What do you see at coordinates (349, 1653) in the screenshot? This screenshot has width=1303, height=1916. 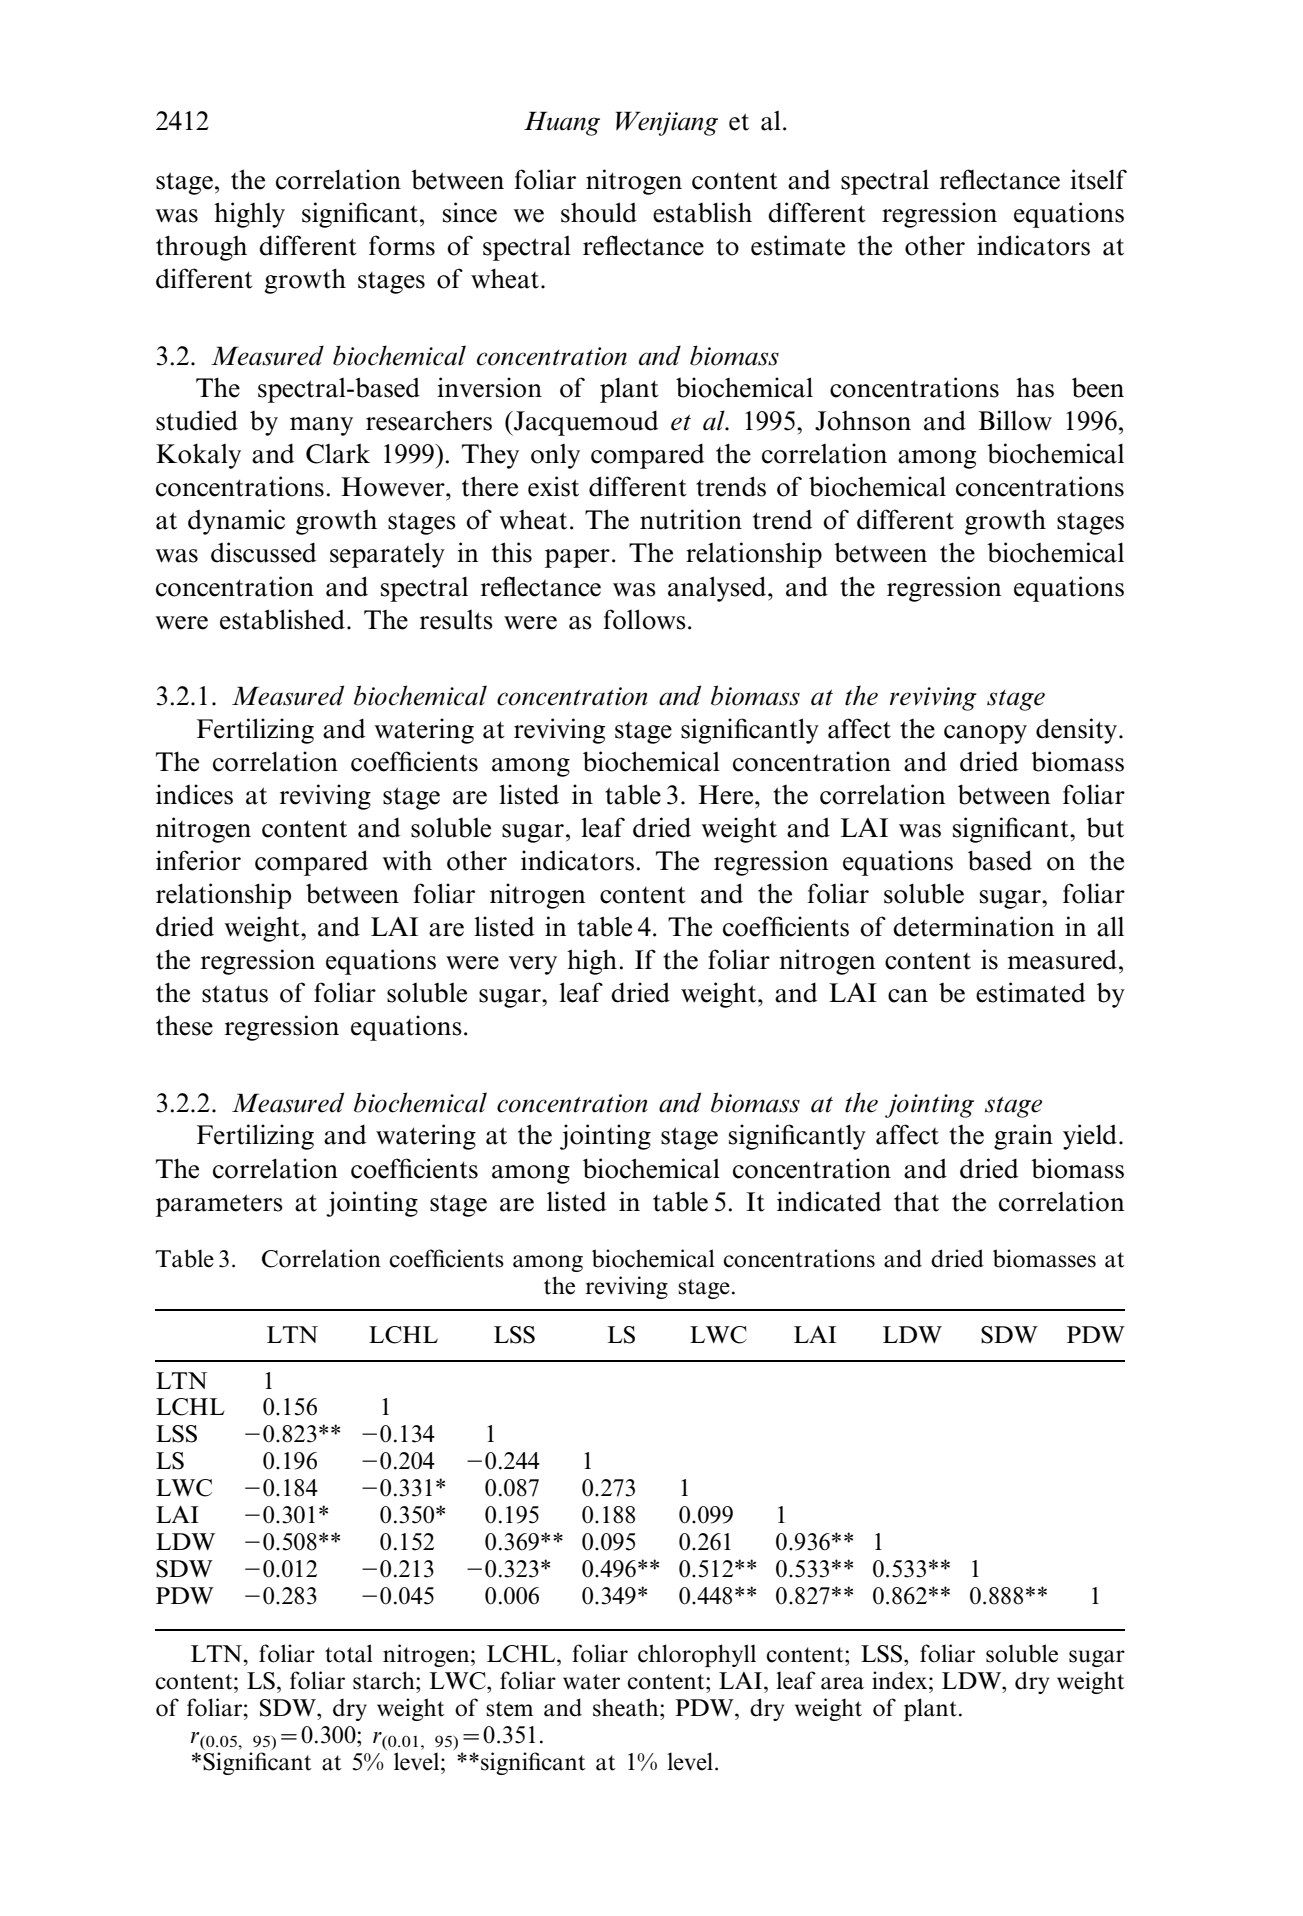 I see `total` at bounding box center [349, 1653].
